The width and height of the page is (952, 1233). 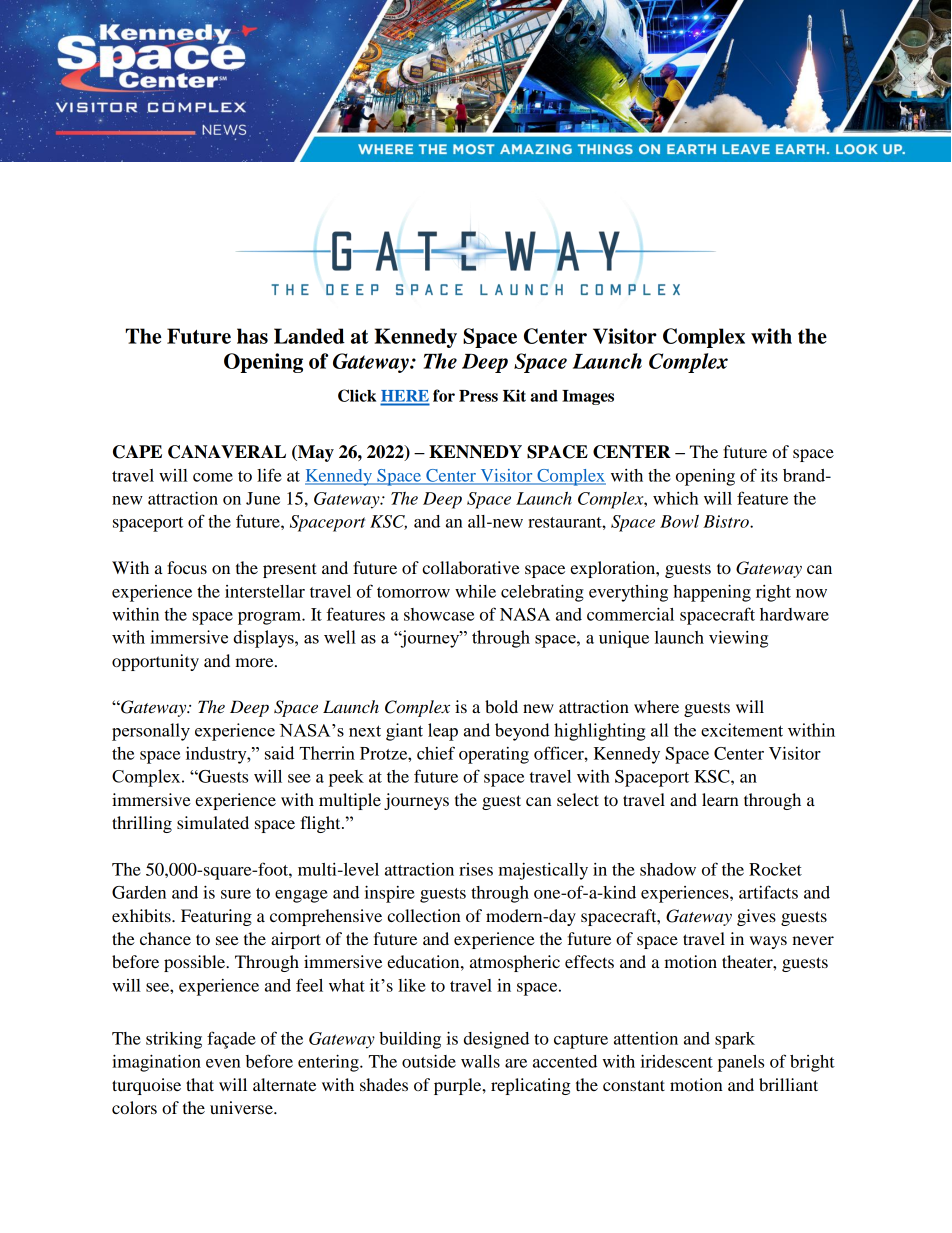 I want to click on simulated, so click(x=213, y=822).
